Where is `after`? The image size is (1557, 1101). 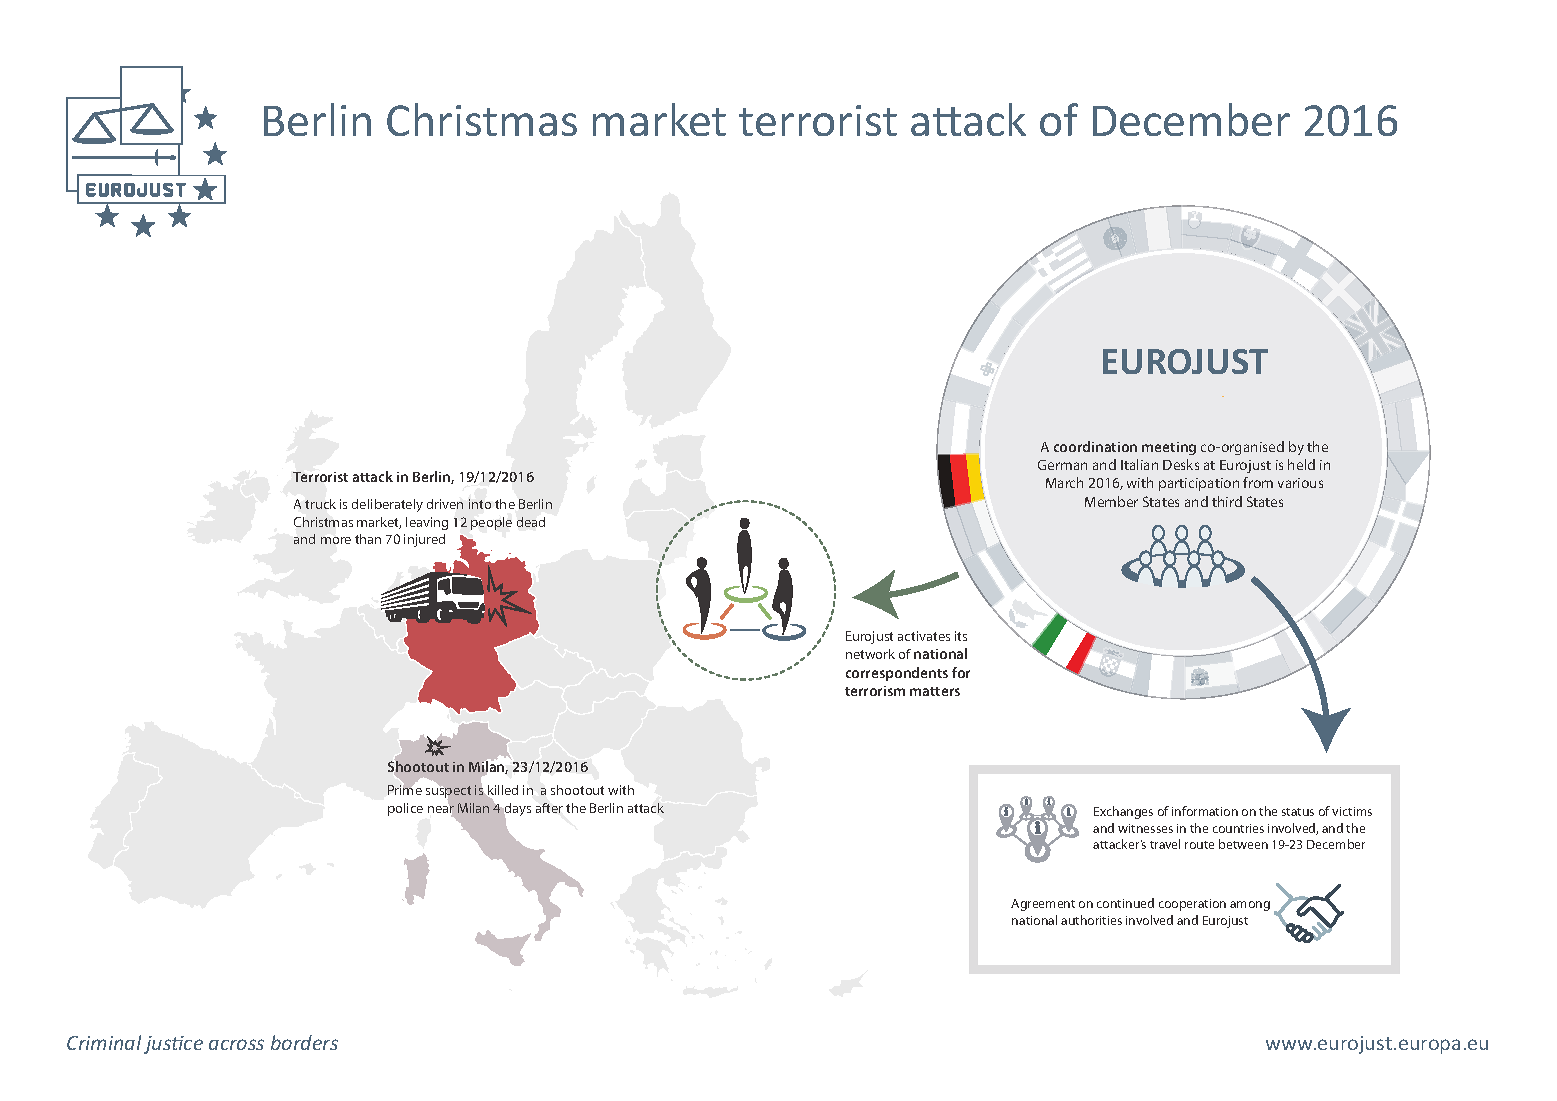 after is located at coordinates (549, 808).
